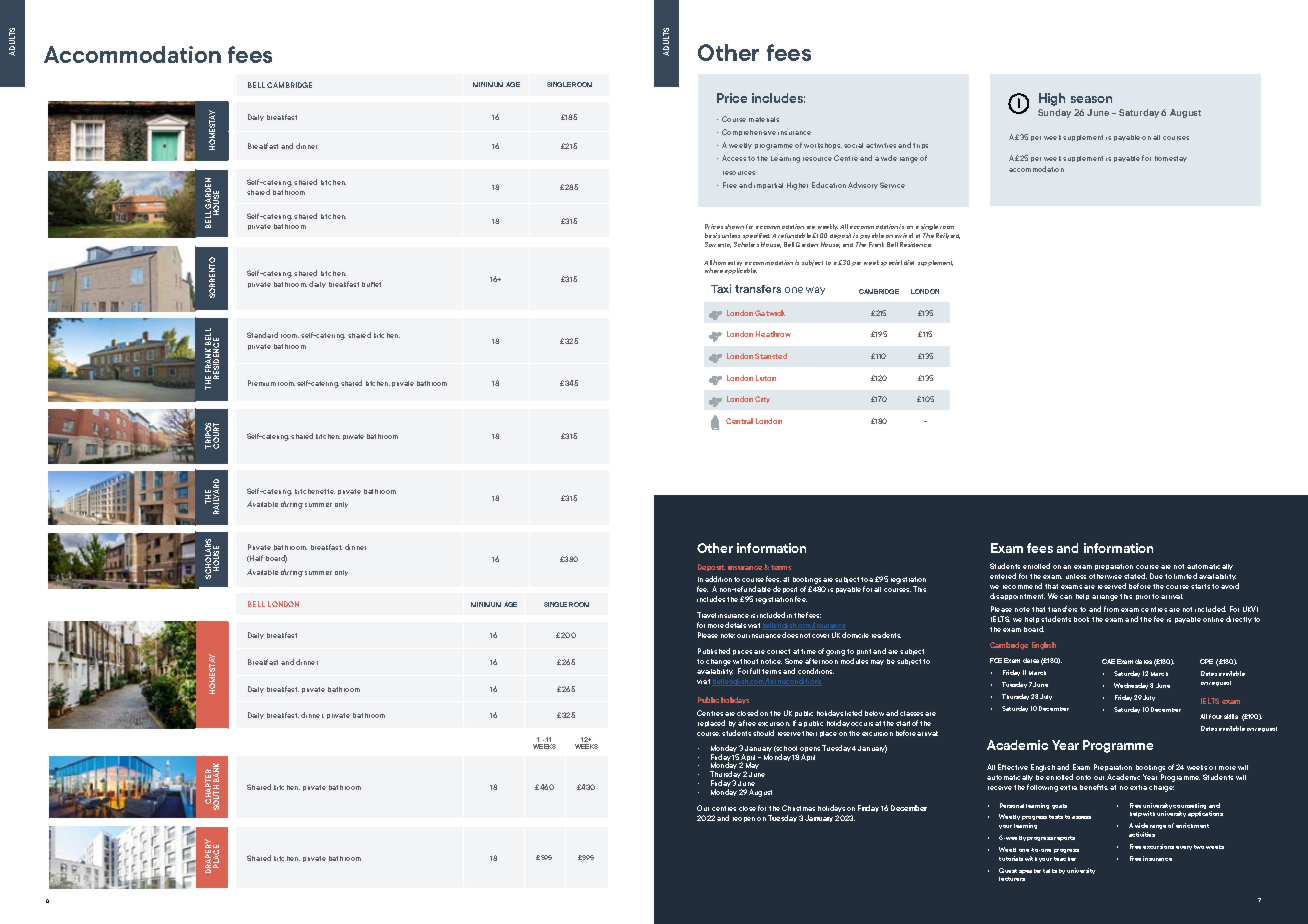  Describe the element at coordinates (744, 819) in the screenshot. I see `reopen` at that location.
